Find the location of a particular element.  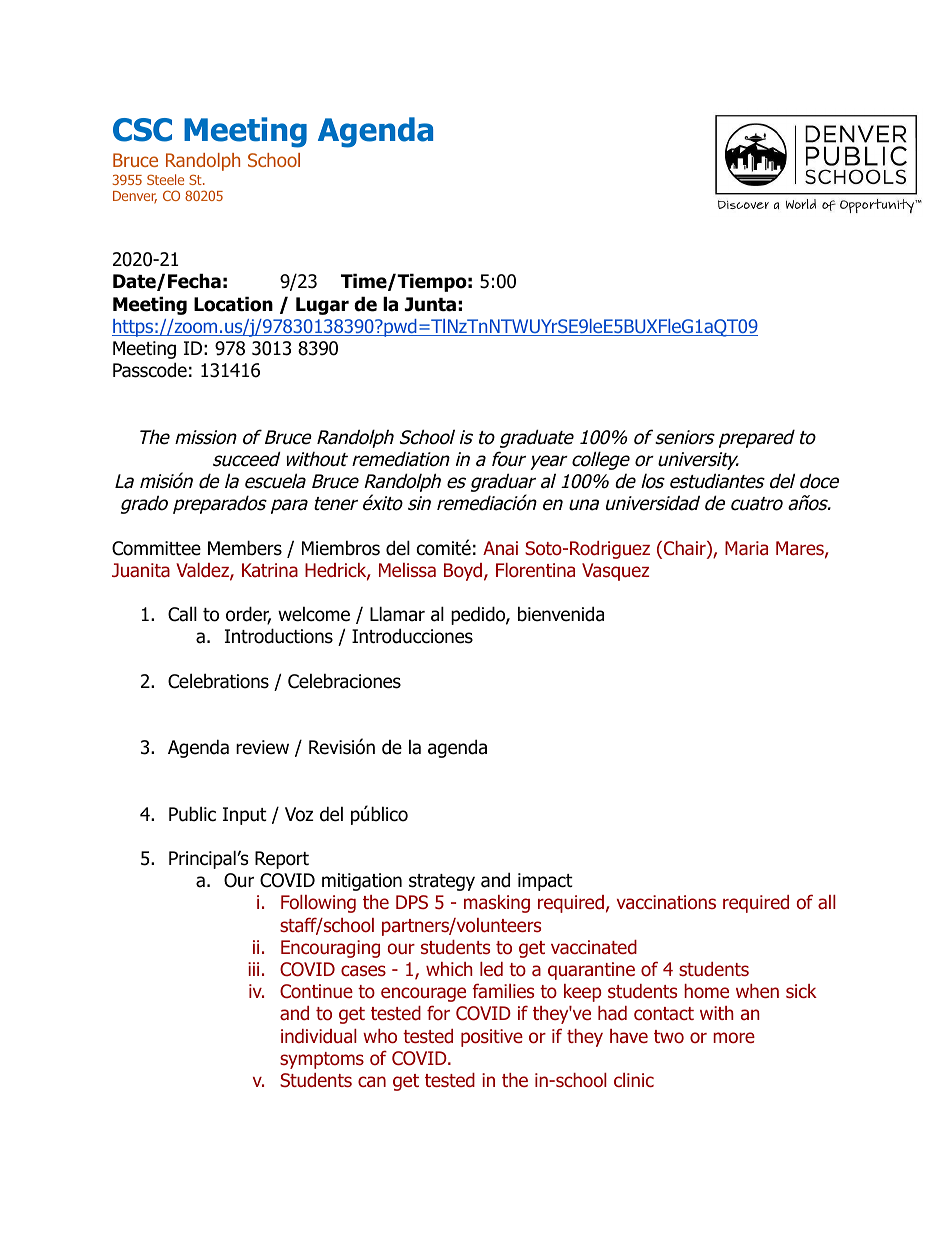

Junta is located at coordinates (430, 304).
